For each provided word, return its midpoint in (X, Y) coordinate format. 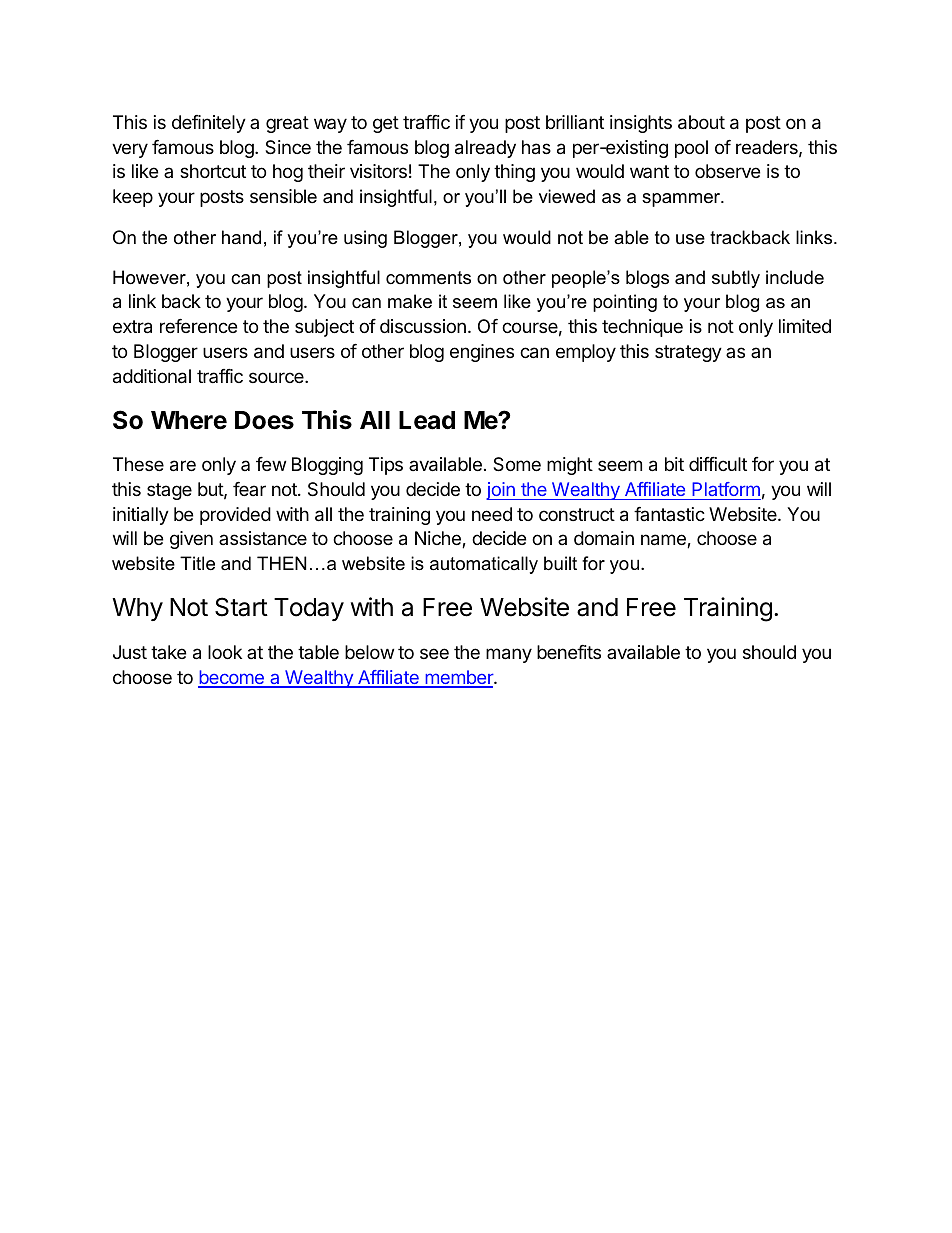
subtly (736, 279)
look (225, 652)
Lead (427, 420)
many (509, 655)
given (191, 540)
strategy (688, 353)
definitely (209, 124)
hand (241, 237)
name (664, 541)
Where (189, 420)
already (485, 149)
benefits (569, 652)
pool (691, 149)
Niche (439, 539)
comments (428, 278)
